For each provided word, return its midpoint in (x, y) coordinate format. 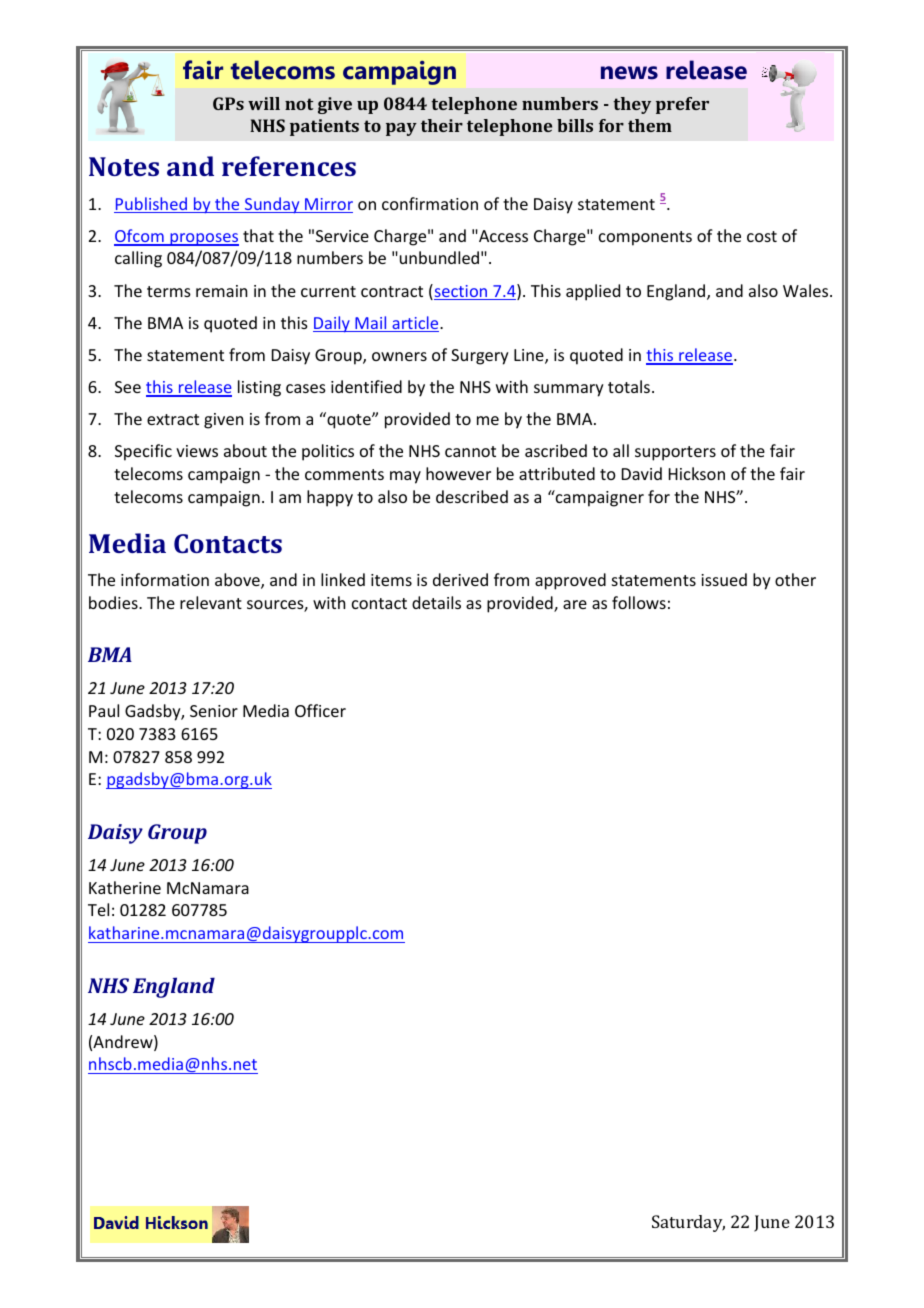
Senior (214, 711)
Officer (320, 710)
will (264, 103)
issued (724, 579)
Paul (104, 710)
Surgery (480, 357)
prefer (682, 105)
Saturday (688, 1223)
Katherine (125, 887)
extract (173, 419)
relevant (211, 602)
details (436, 602)
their (442, 125)
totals (630, 386)
